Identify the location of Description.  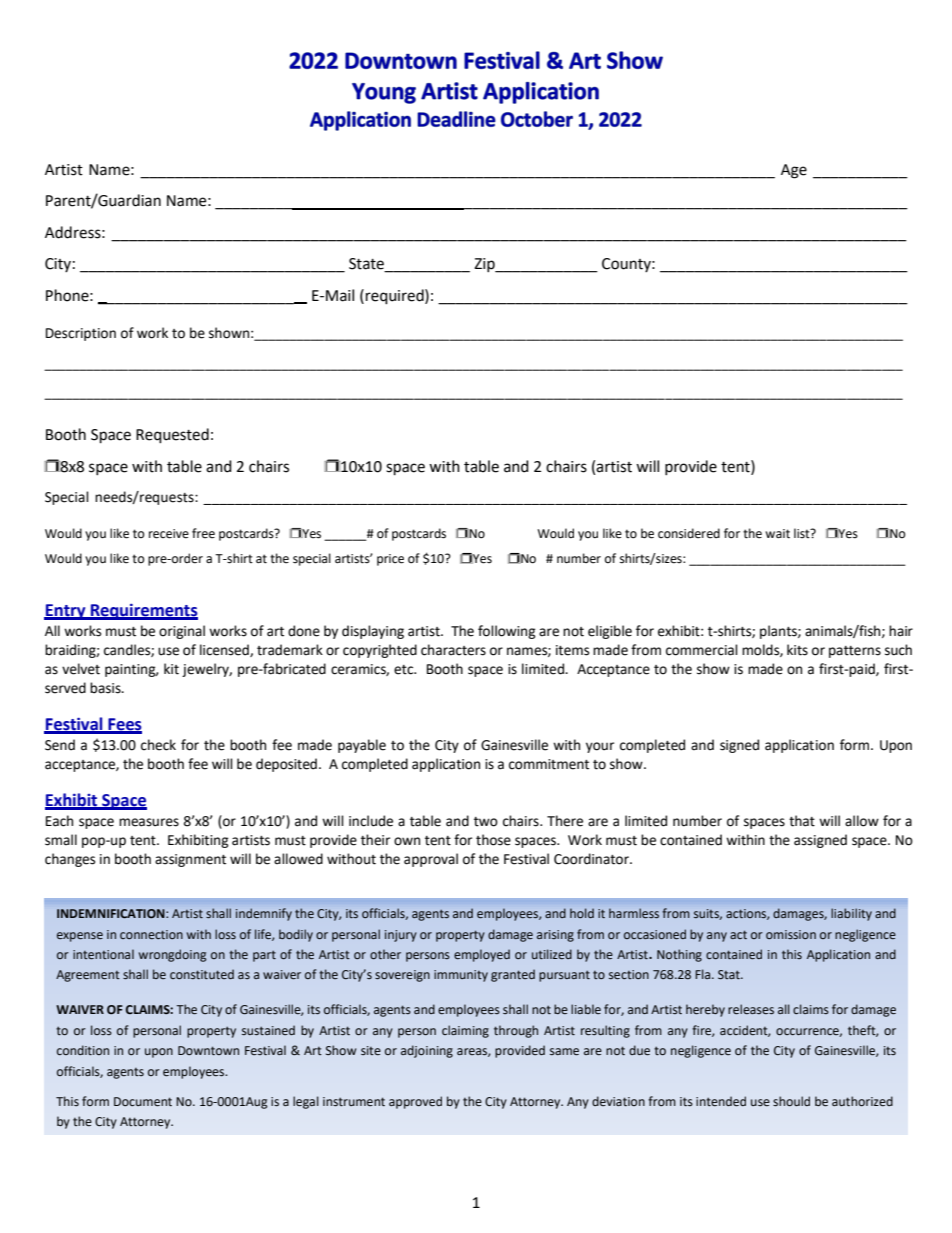
(81, 334).
